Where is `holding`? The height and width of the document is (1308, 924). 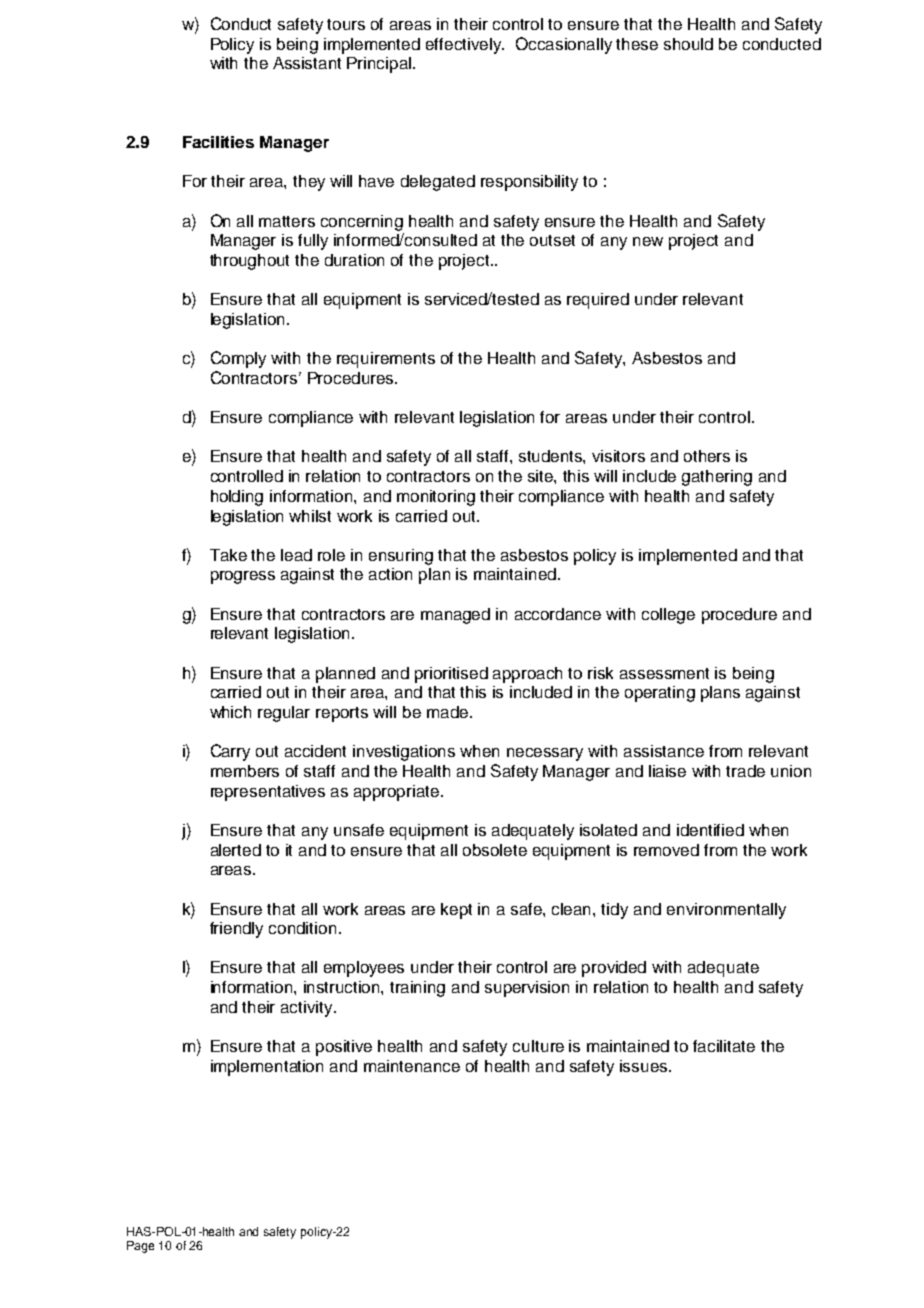
holding is located at coordinates (237, 498).
